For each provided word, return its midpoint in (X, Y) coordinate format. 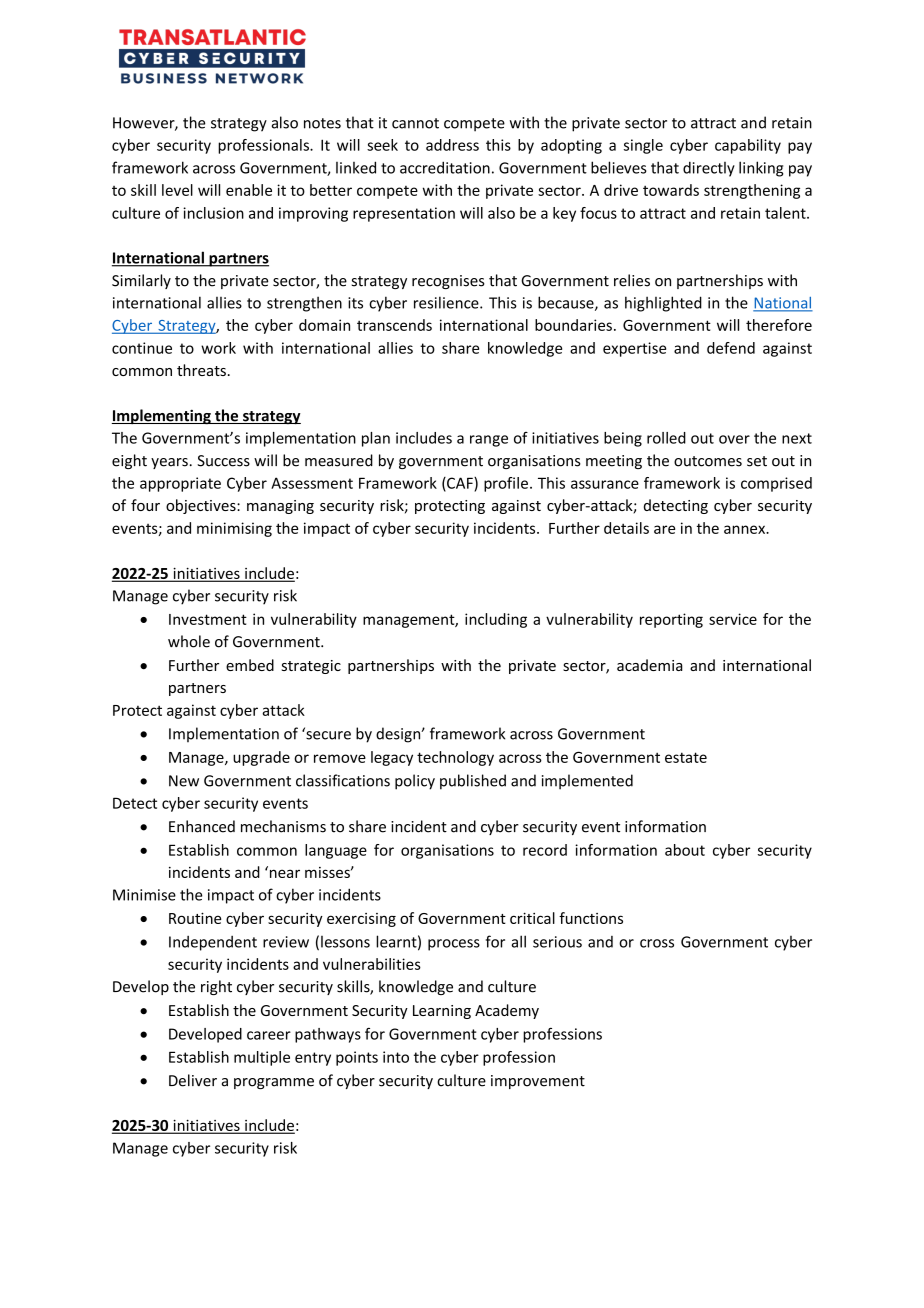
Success (223, 461)
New (184, 781)
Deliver (193, 1080)
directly (709, 169)
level (177, 190)
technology (455, 758)
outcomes (708, 461)
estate (686, 757)
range (489, 441)
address (452, 145)
